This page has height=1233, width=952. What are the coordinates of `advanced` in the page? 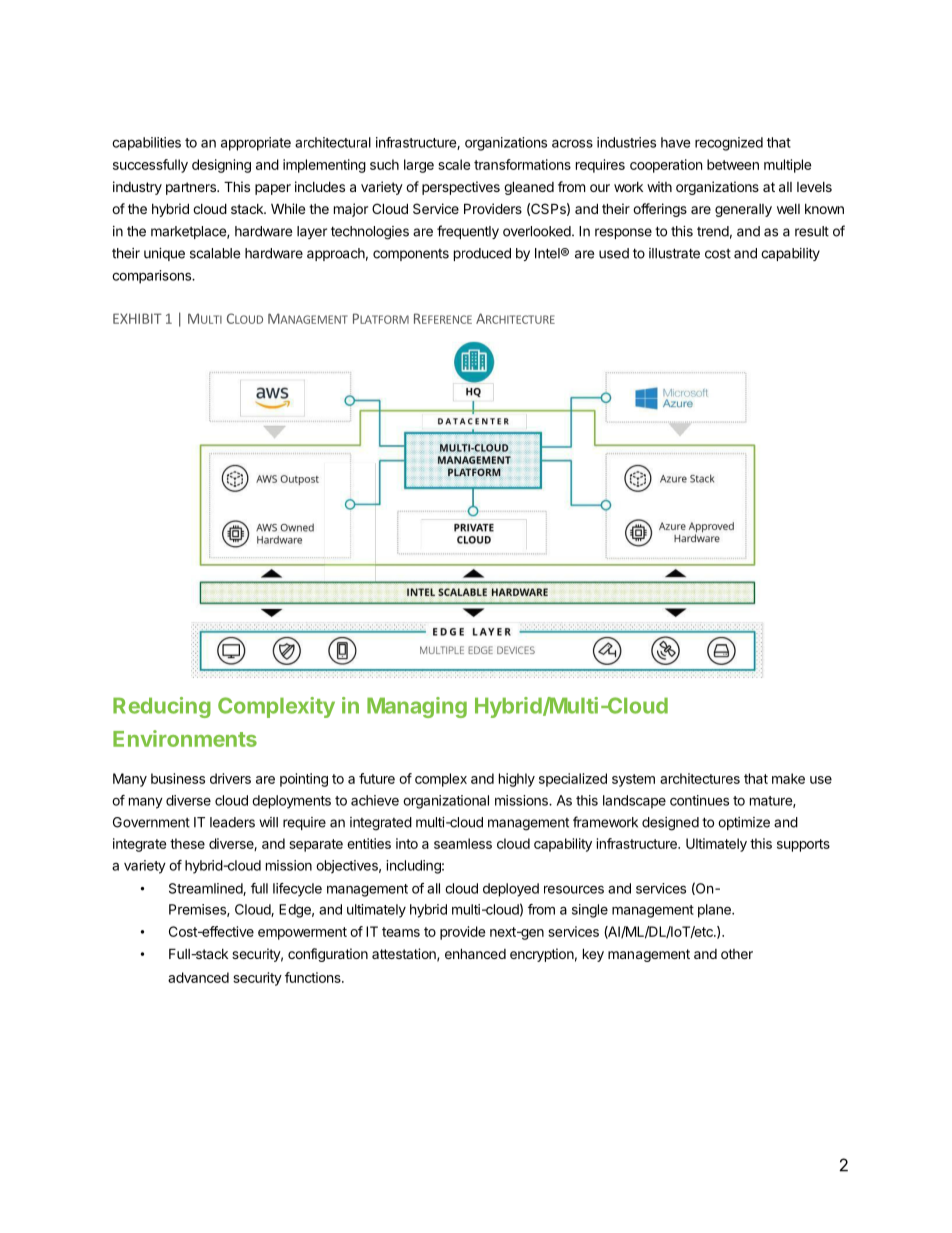 It's located at (198, 977).
